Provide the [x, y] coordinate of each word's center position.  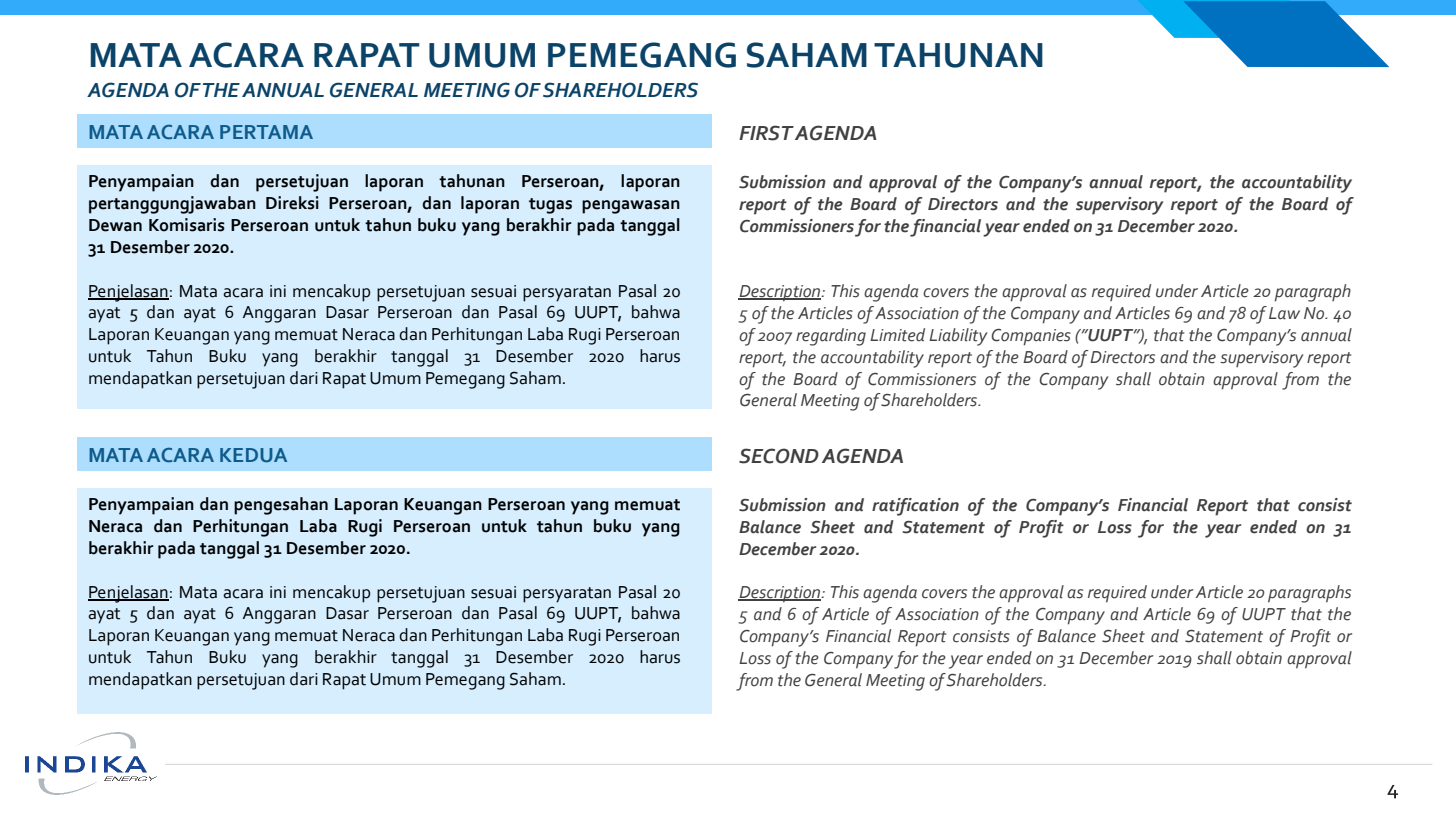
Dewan [115, 225]
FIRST [766, 133]
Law [1284, 313]
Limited [897, 335]
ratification [915, 507]
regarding [831, 337]
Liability [958, 337]
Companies [1031, 337]
